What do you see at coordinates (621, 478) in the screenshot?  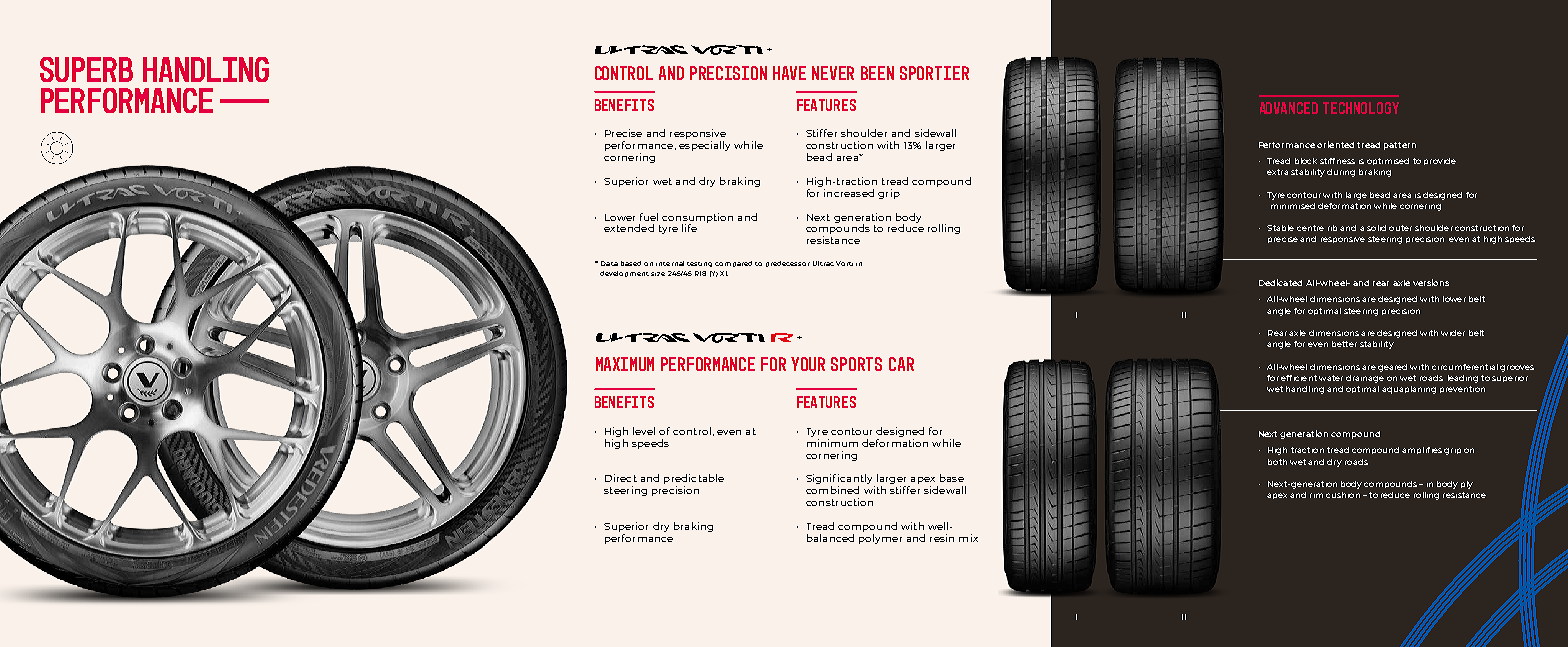 I see `Direct` at bounding box center [621, 478].
